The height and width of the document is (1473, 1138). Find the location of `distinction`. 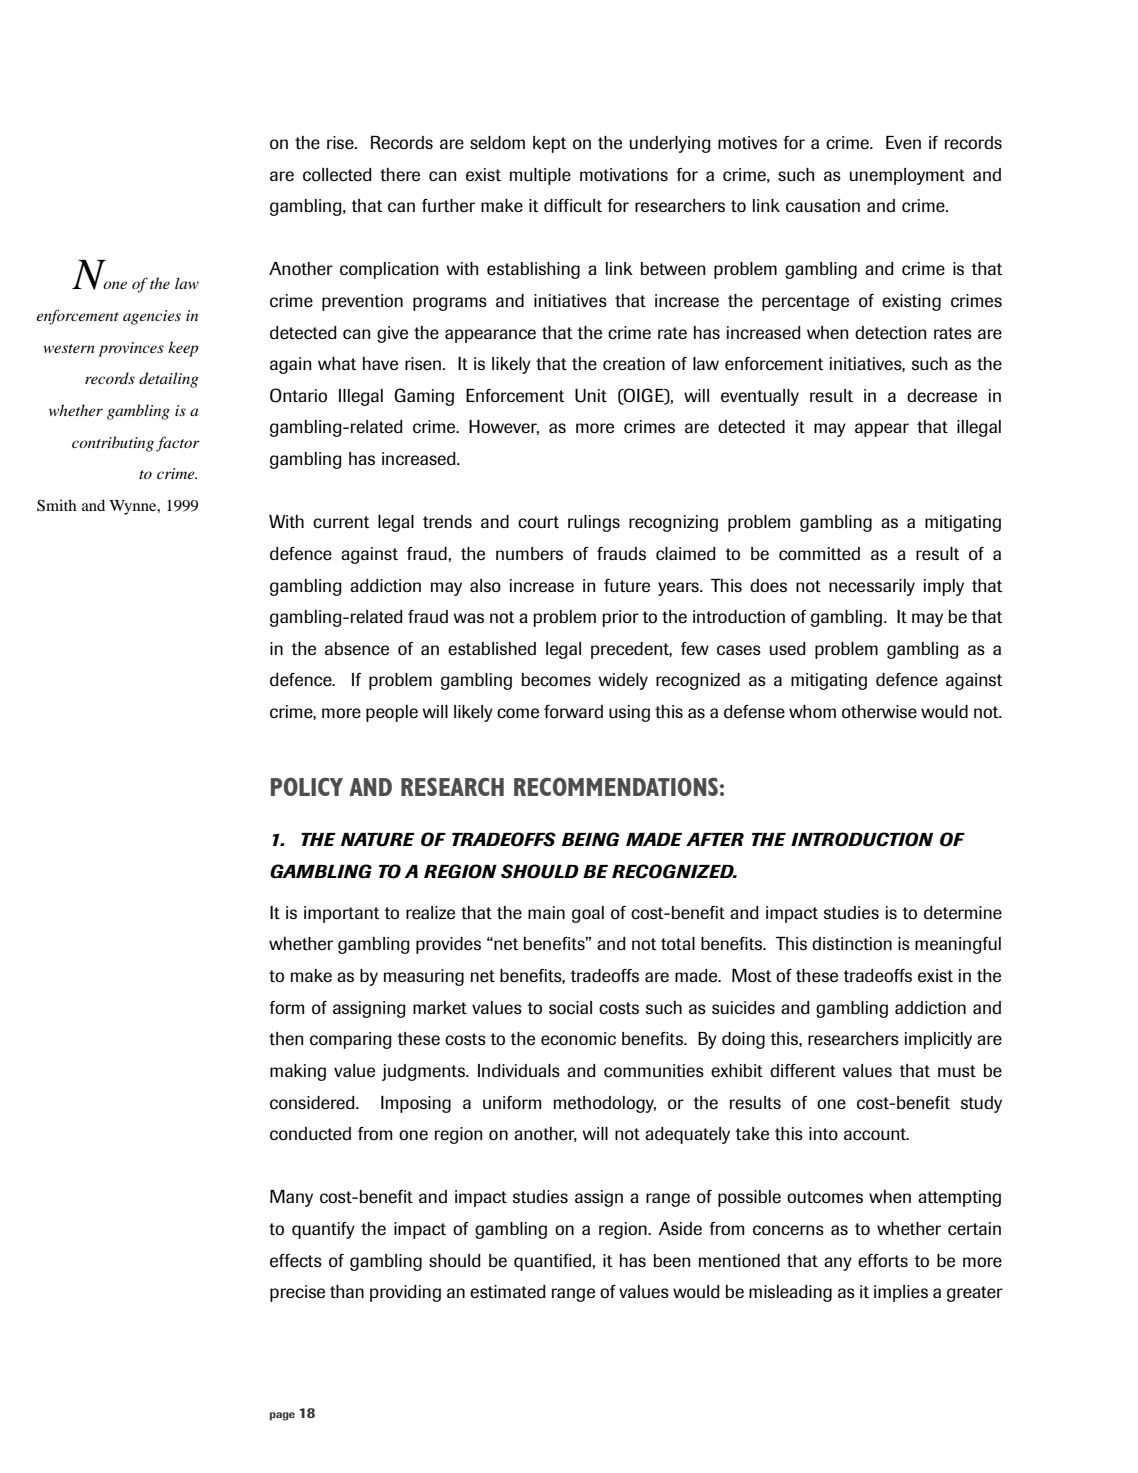

distinction is located at coordinates (852, 943).
